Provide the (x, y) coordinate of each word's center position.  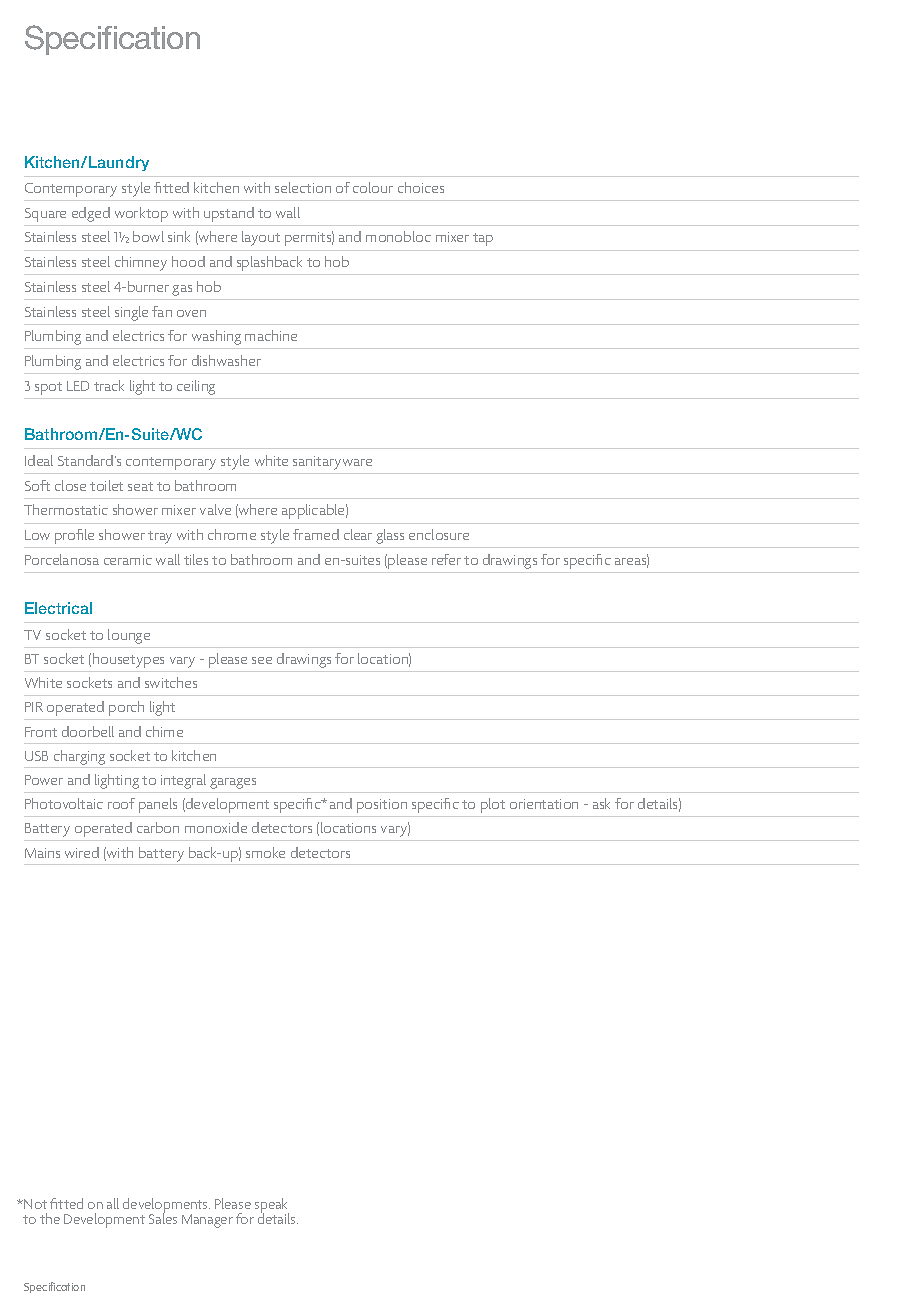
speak (272, 1206)
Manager (207, 1221)
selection (303, 187)
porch (126, 708)
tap (483, 239)
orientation (544, 804)
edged (91, 214)
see (262, 660)
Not (34, 1204)
